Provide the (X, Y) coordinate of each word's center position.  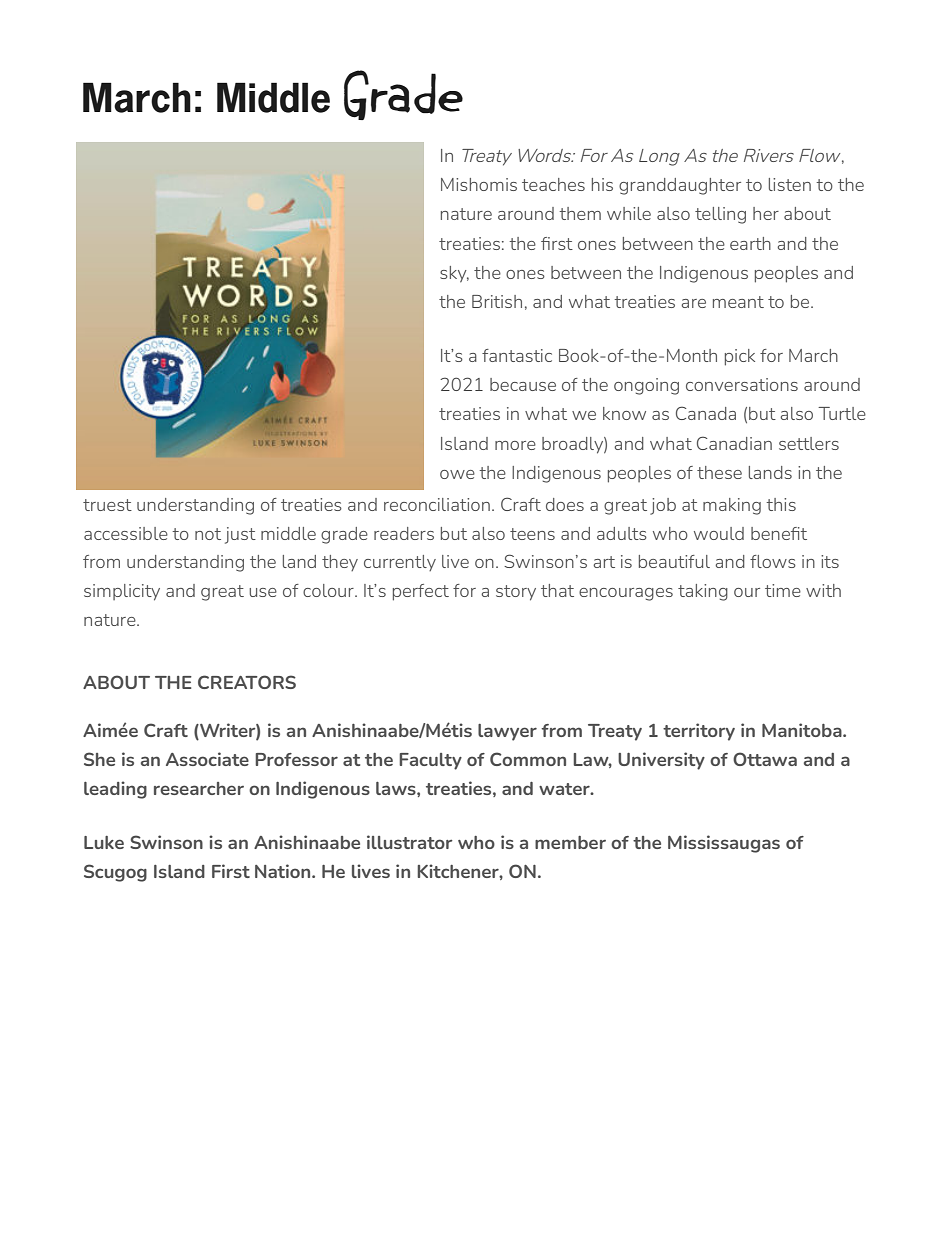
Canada (706, 413)
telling (720, 215)
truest (107, 505)
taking (703, 592)
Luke (104, 842)
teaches (553, 184)
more (515, 445)
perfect (421, 592)
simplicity (122, 592)
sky (454, 274)
